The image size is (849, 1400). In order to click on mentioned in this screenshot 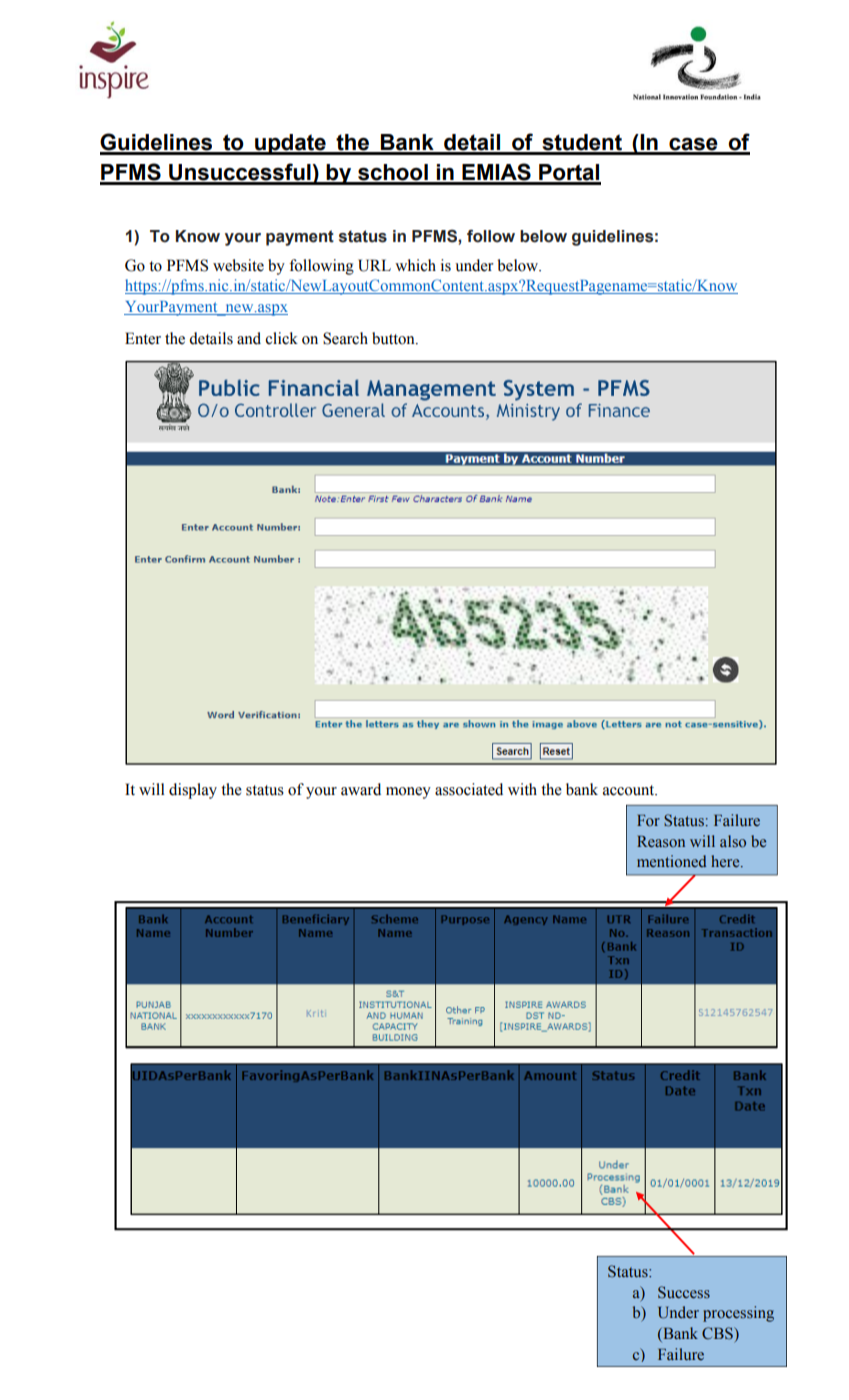, I will do `click(671, 861)`.
